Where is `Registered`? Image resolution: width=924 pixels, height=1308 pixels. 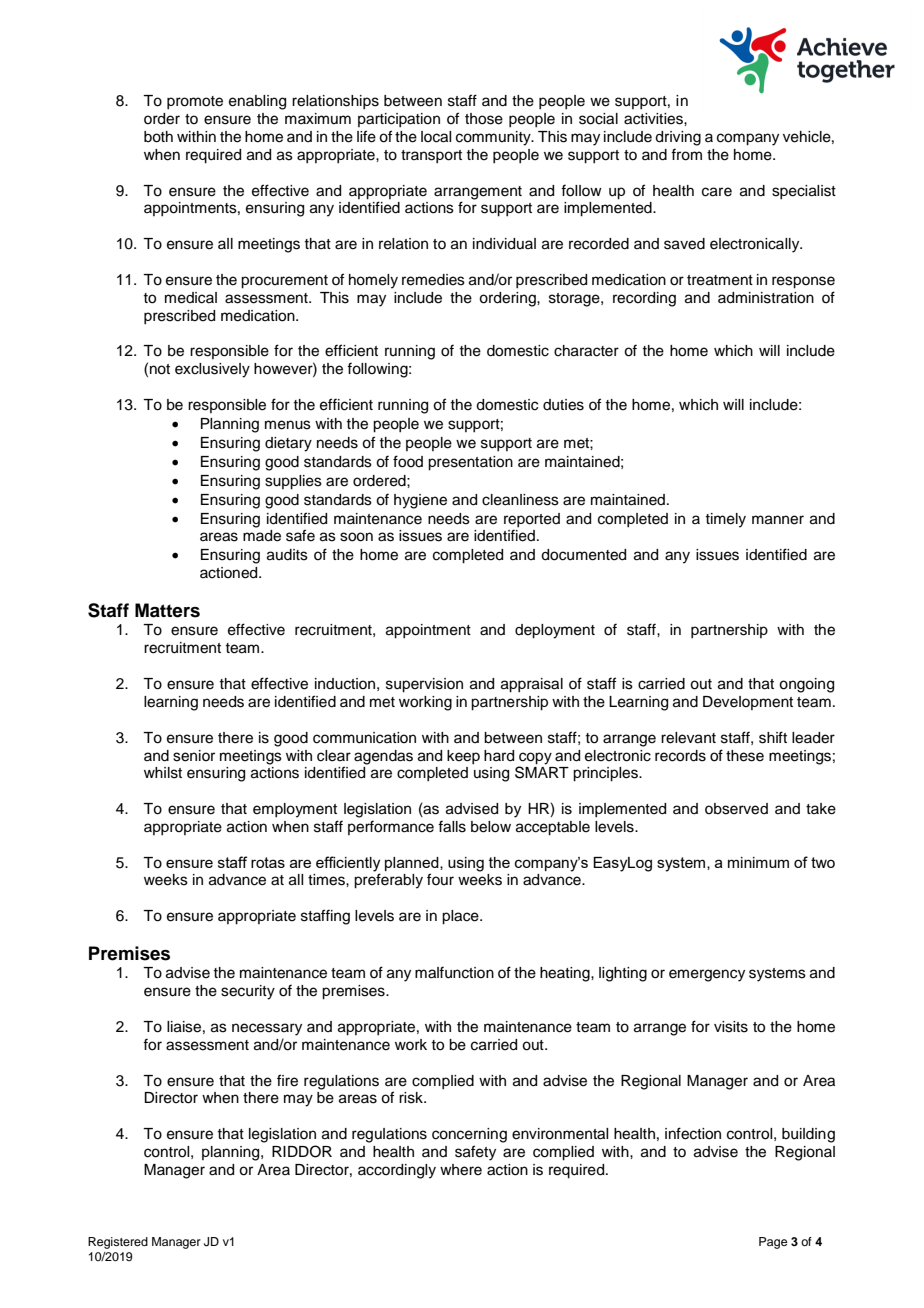
Registered is located at coordinates (118, 1243).
